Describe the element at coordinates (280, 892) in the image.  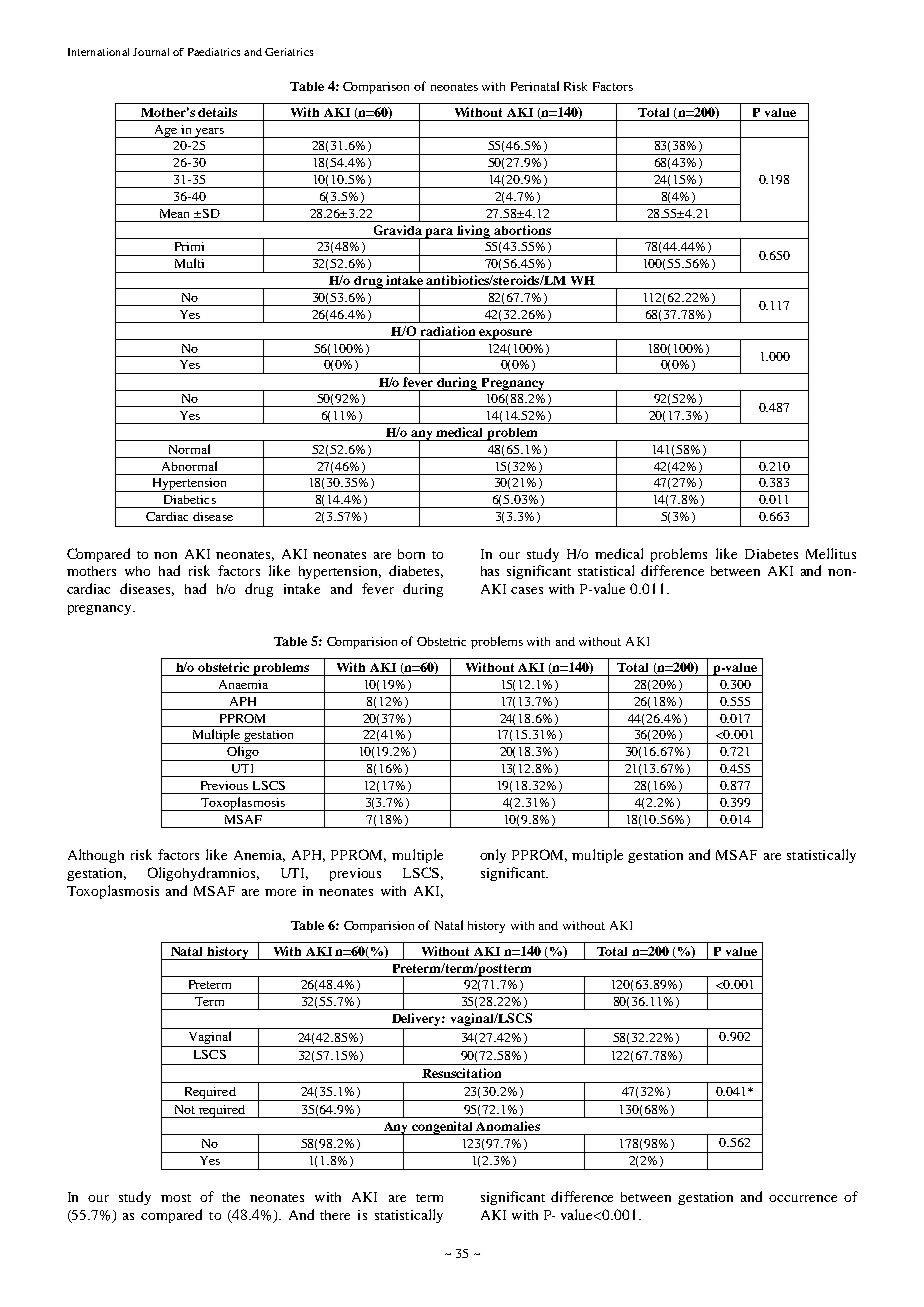
I see `more` at that location.
